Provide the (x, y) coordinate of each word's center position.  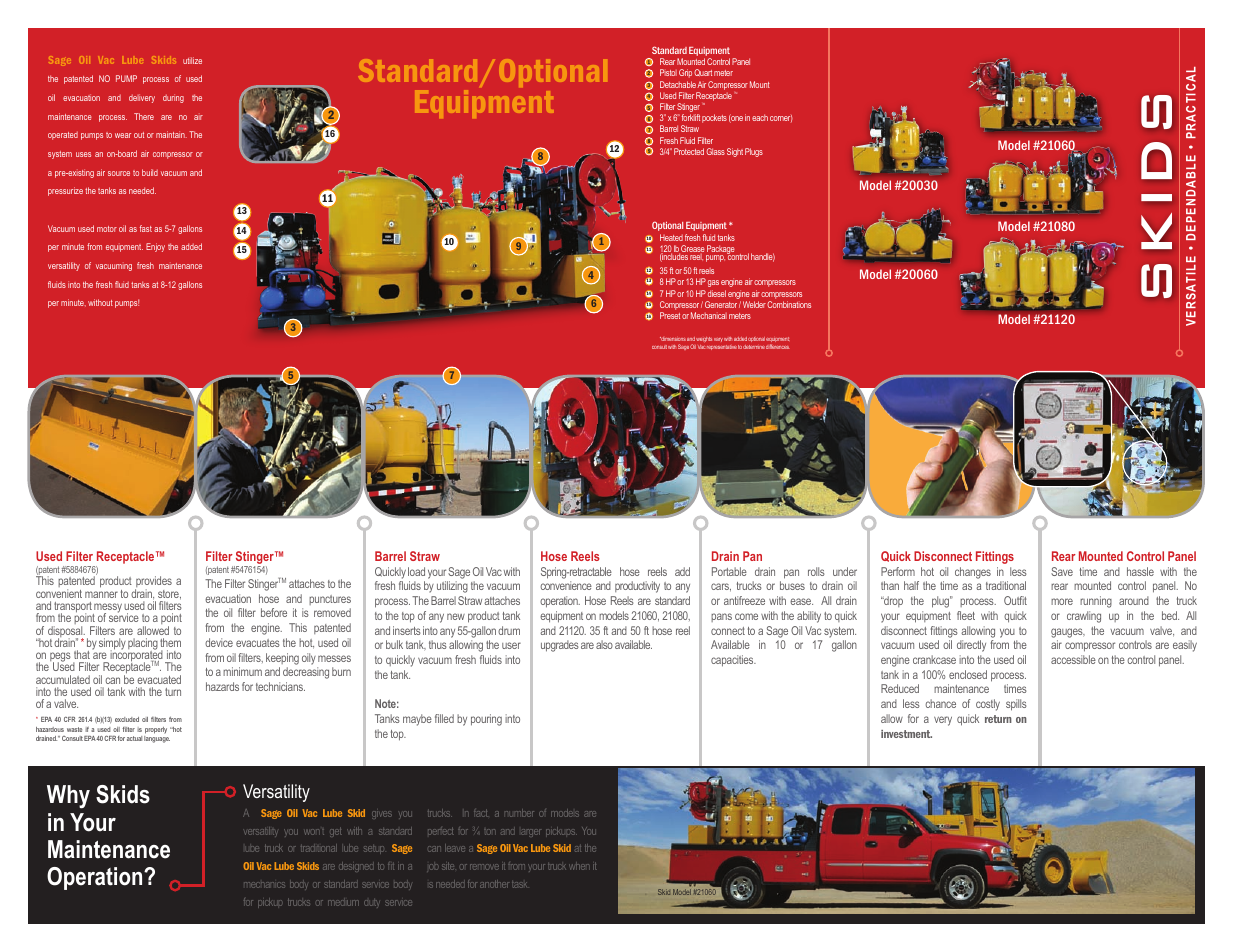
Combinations (789, 304)
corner (781, 118)
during (173, 98)
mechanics (264, 885)
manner (101, 594)
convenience (566, 585)
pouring (486, 720)
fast (146, 228)
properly (156, 730)
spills (1016, 705)
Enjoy (155, 247)
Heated (671, 237)
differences (778, 346)
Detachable (678, 84)
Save (1062, 571)
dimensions (673, 341)
